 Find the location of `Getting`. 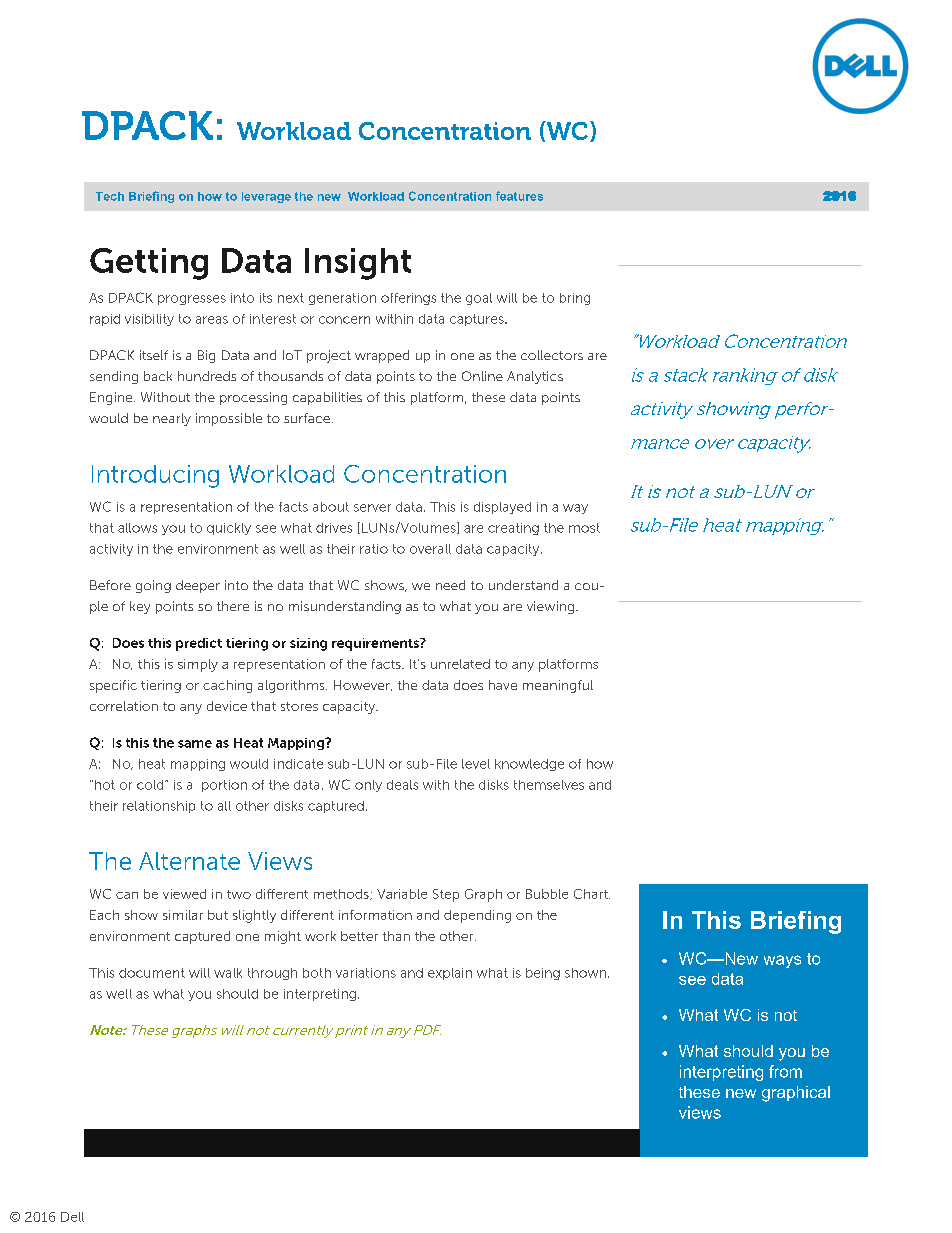

Getting is located at coordinates (149, 264).
